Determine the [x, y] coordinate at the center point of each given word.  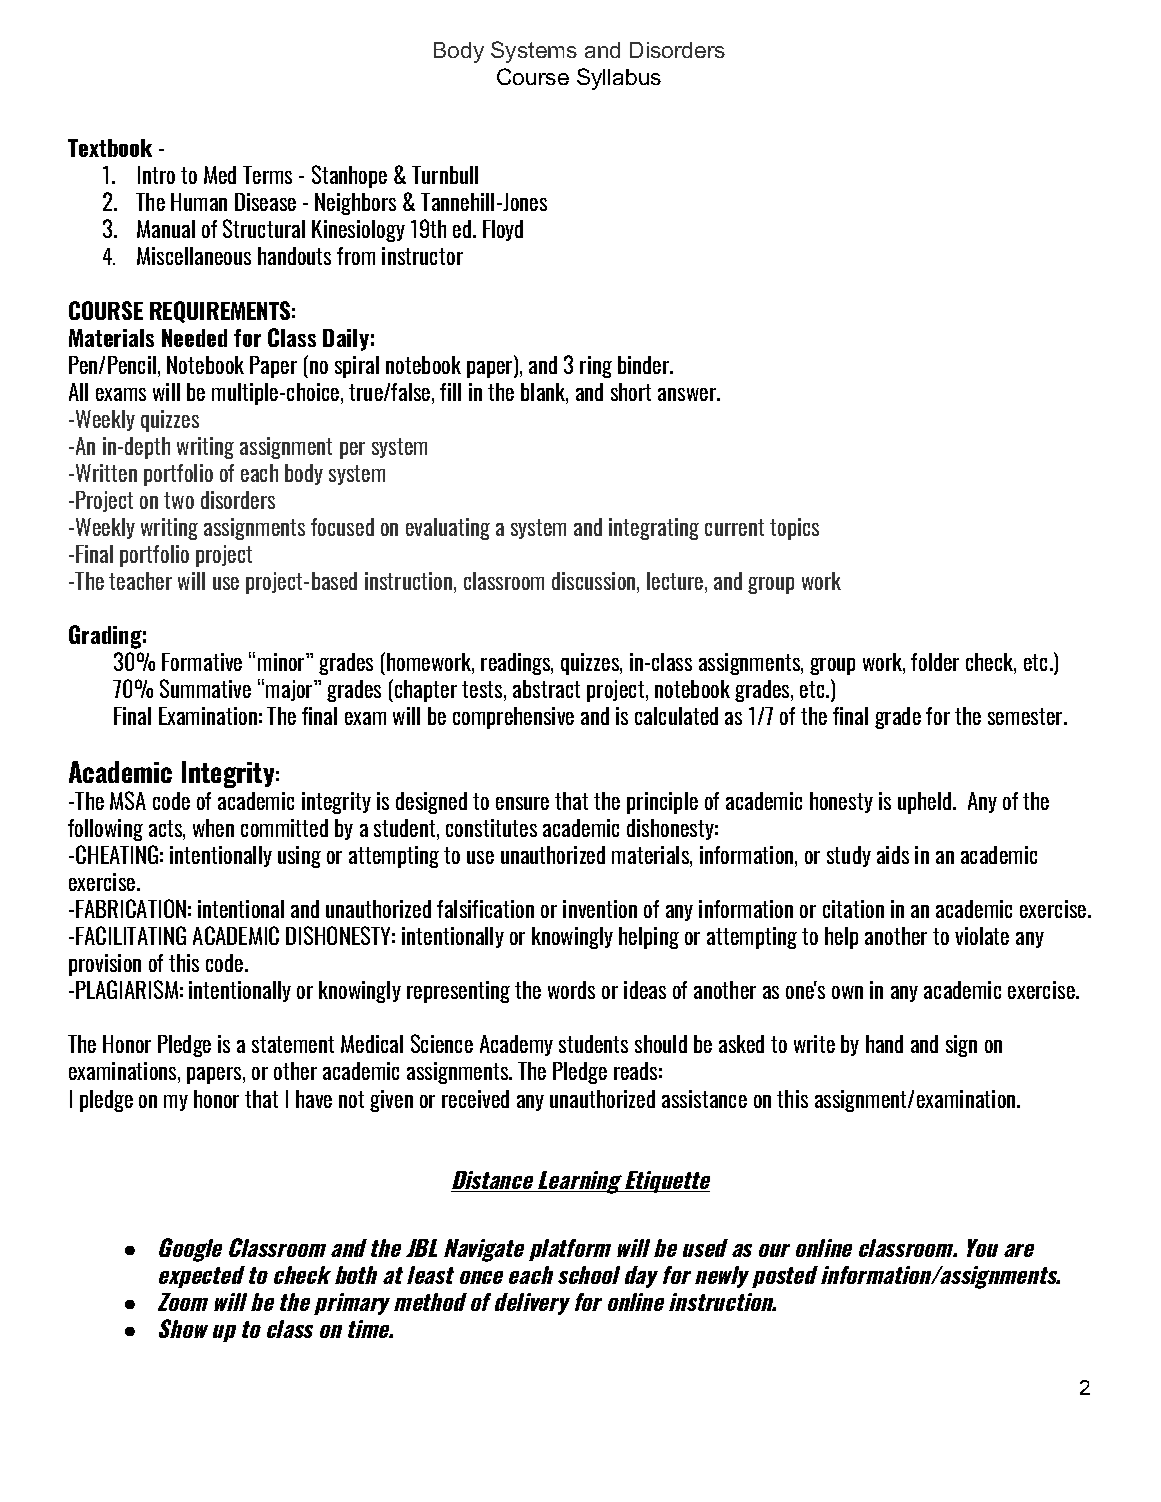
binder [645, 365]
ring [596, 367]
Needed [194, 338]
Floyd [503, 230]
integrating [654, 529]
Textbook [110, 148]
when [213, 828]
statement [293, 1044]
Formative [202, 662]
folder [935, 662]
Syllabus [619, 79]
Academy [516, 1045]
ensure [522, 803]
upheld [926, 803]
